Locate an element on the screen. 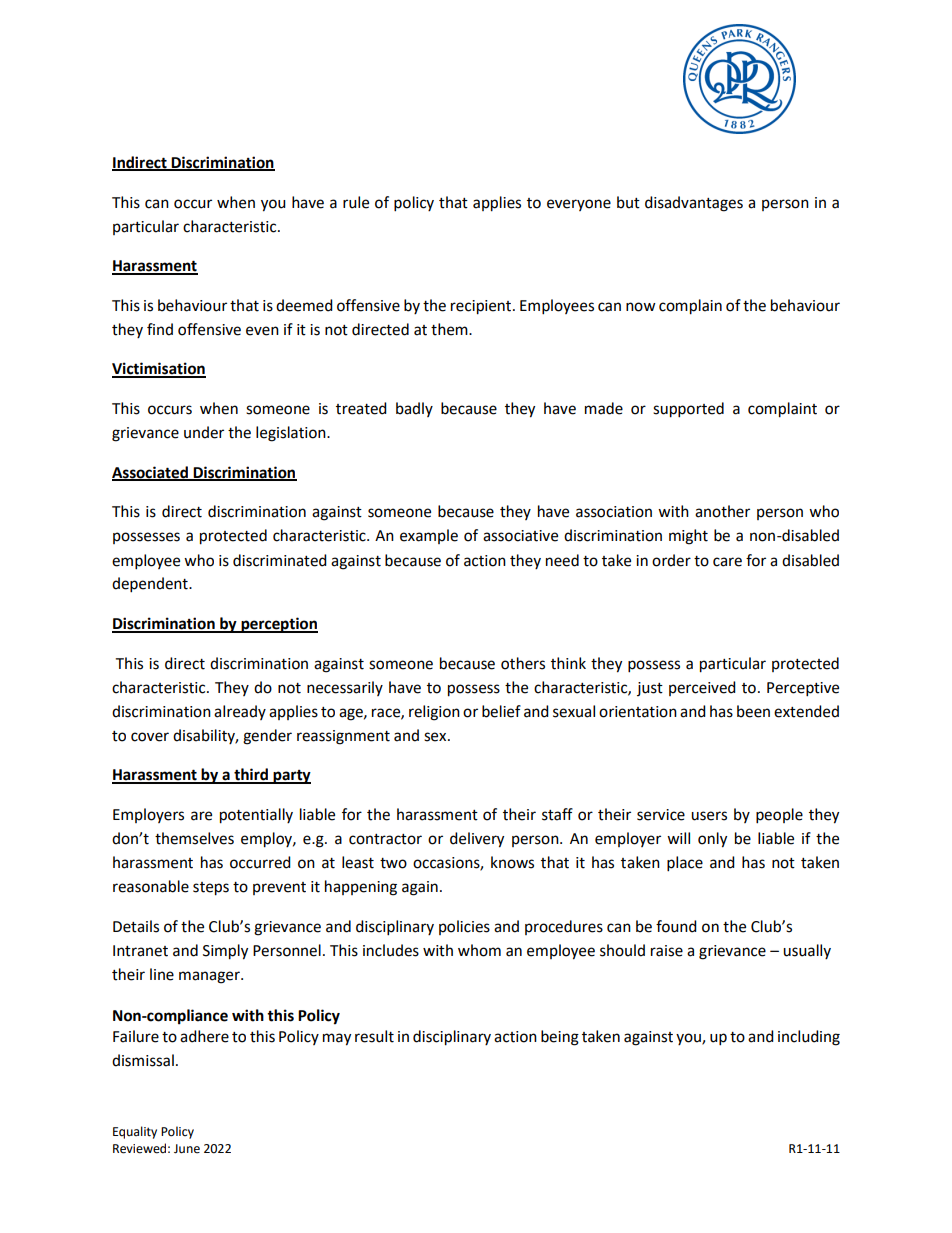 The width and height of the screenshot is (952, 1233). place is located at coordinates (685, 864).
